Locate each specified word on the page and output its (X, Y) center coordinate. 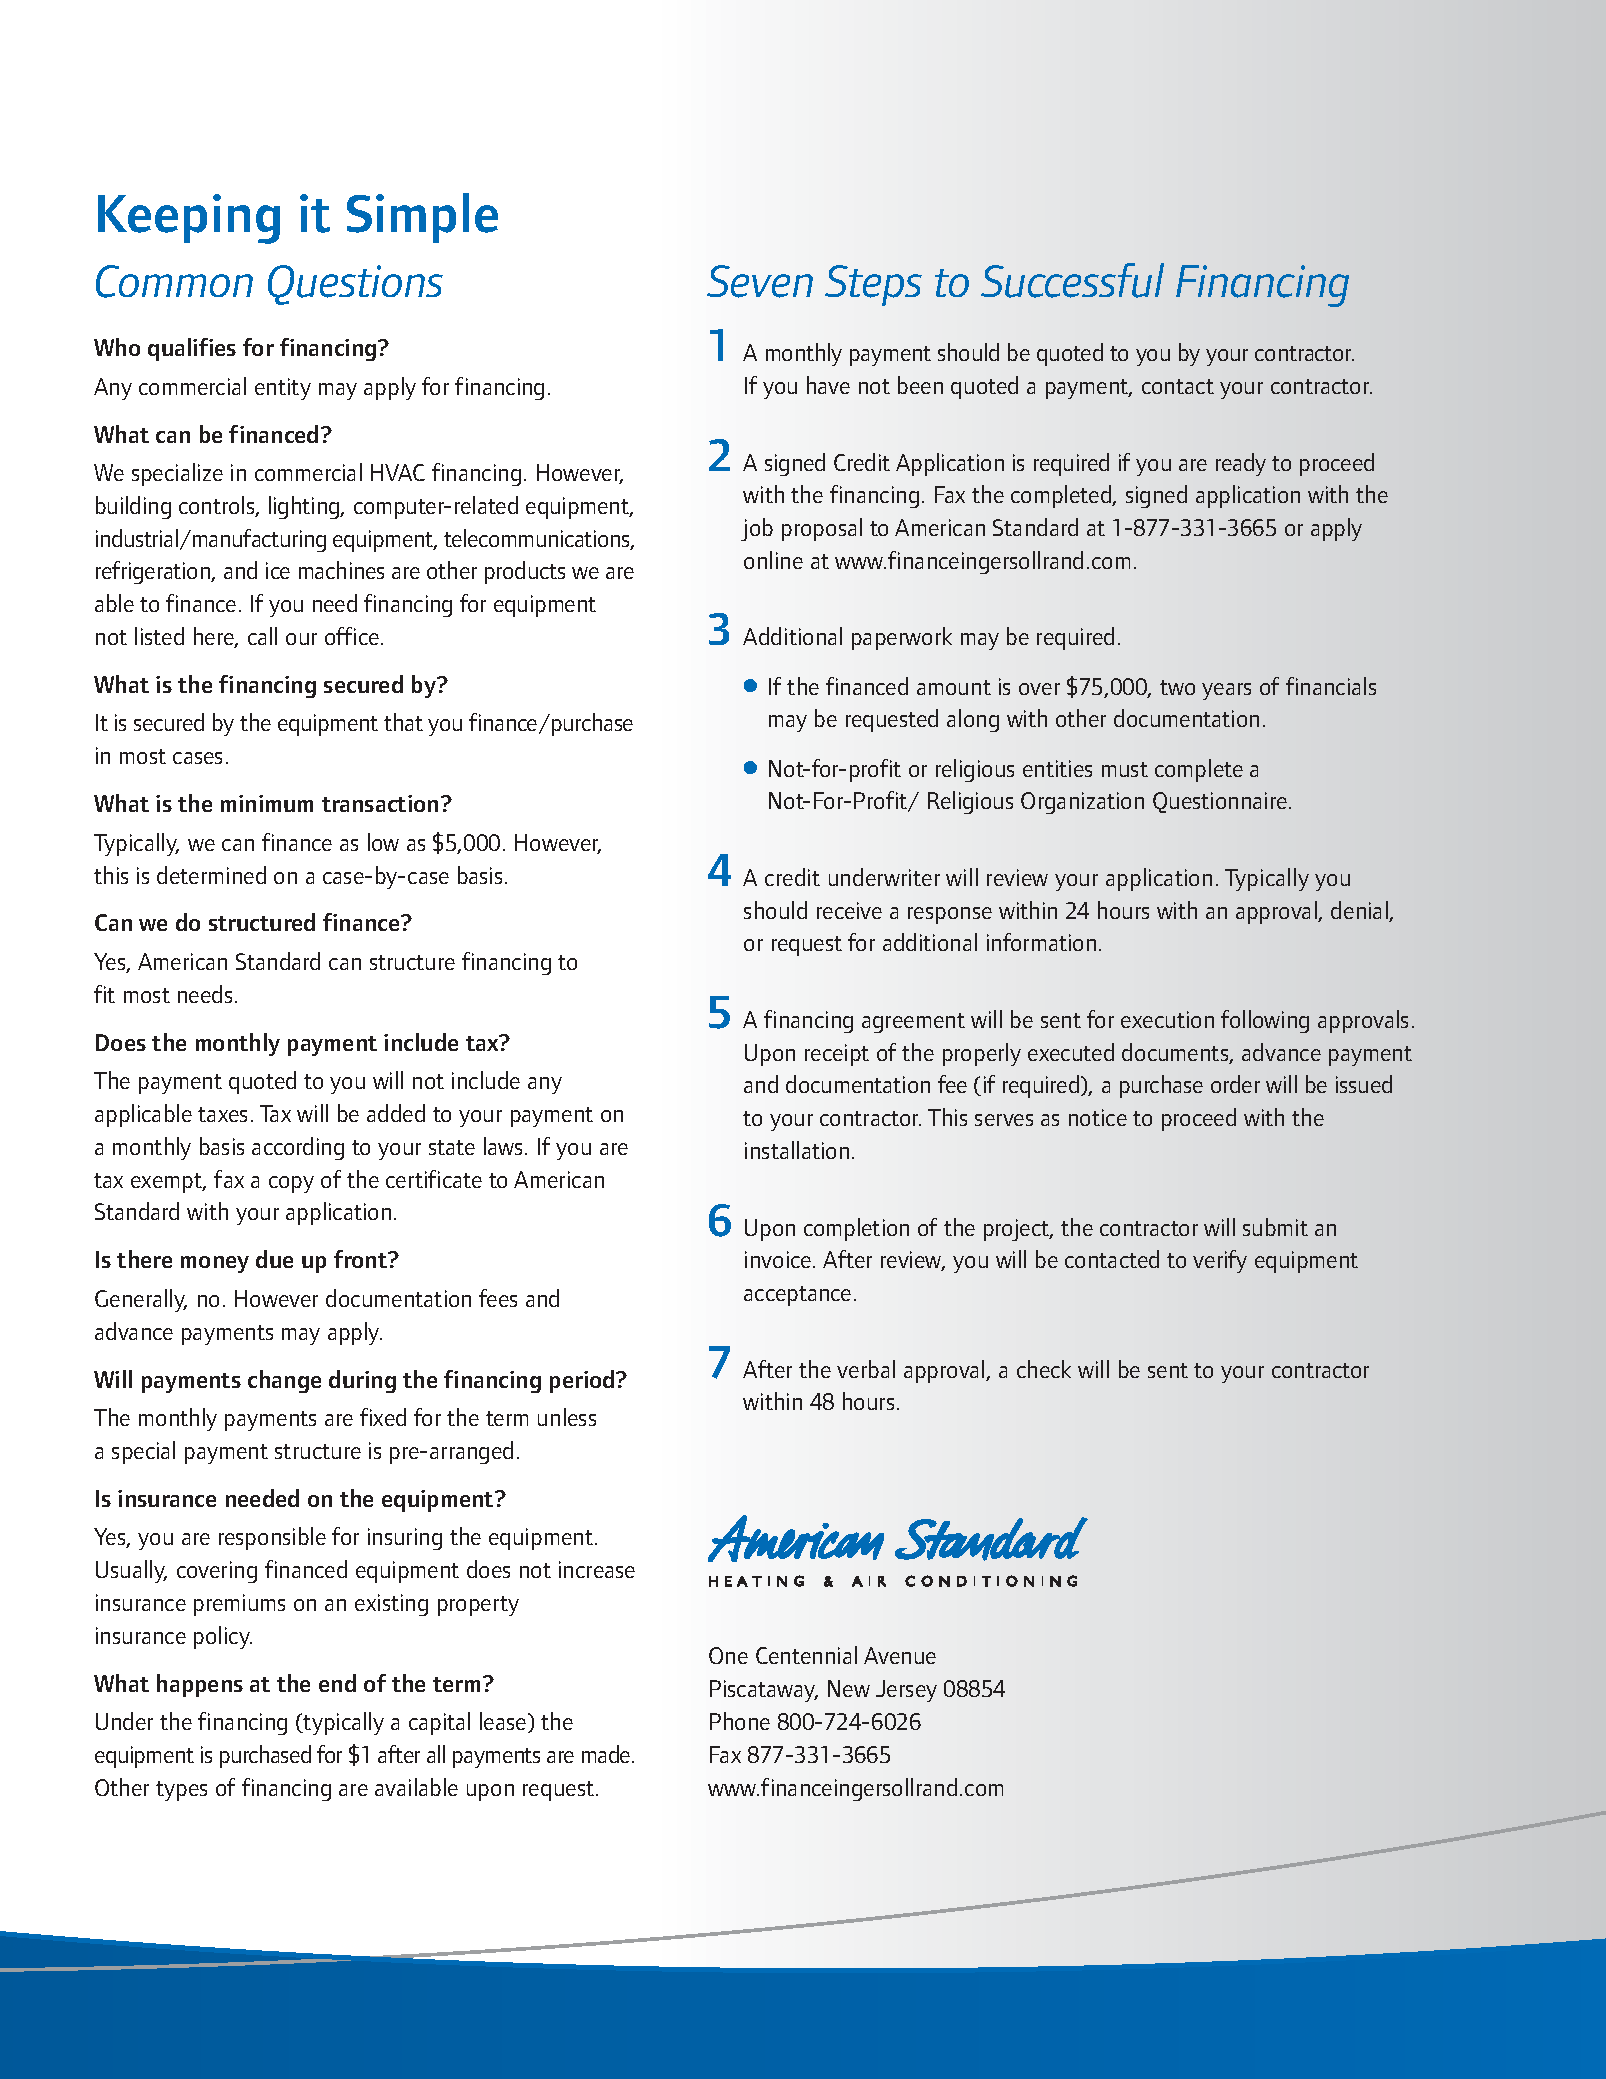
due (274, 1259)
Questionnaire (1220, 802)
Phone (740, 1721)
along (973, 720)
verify (1220, 1261)
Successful (1072, 280)
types (181, 1791)
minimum (267, 803)
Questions (355, 285)
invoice (779, 1259)
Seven (760, 281)
